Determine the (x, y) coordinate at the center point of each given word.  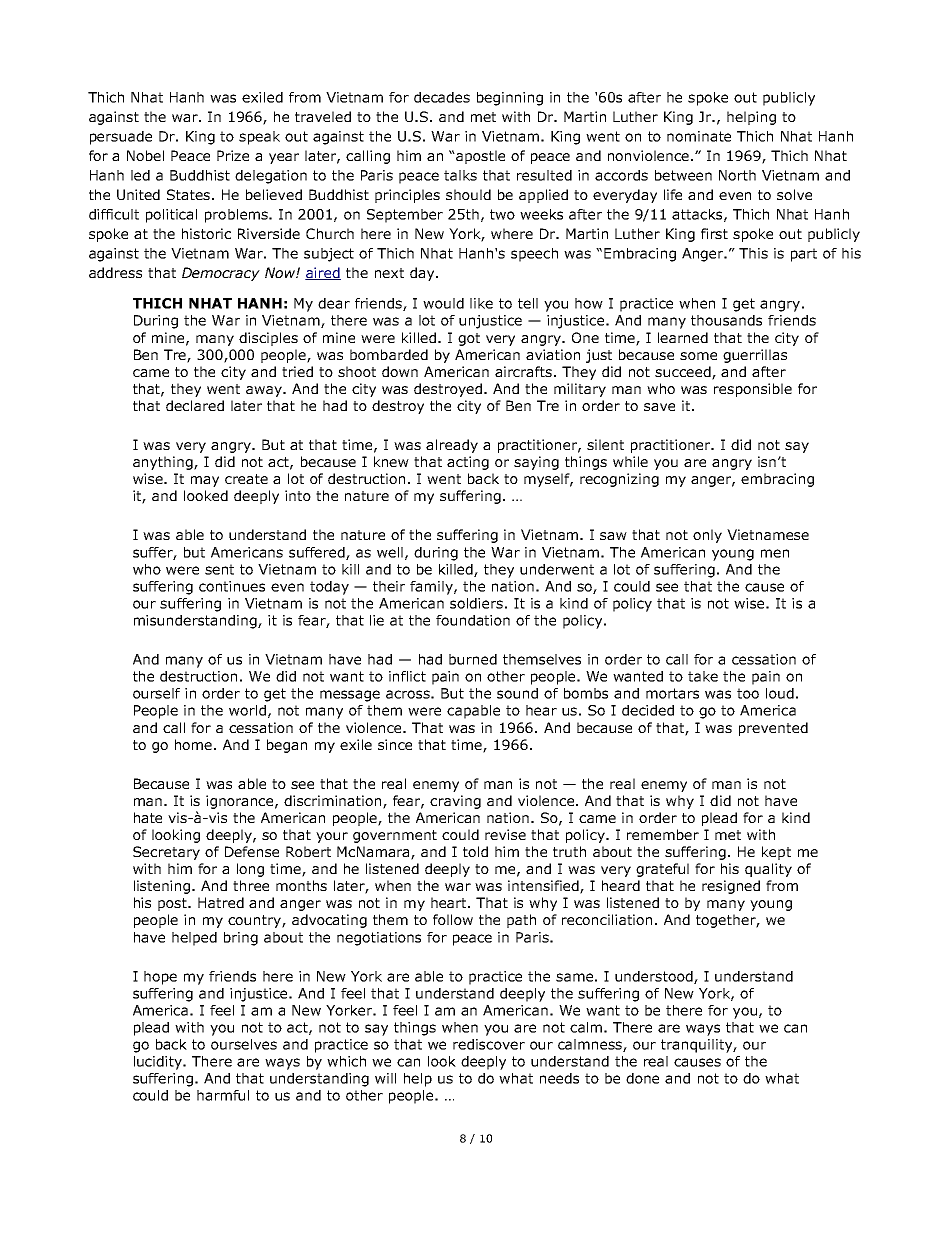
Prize (233, 155)
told (475, 851)
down (400, 371)
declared (195, 405)
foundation (473, 620)
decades (442, 97)
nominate (699, 136)
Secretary (166, 853)
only (707, 536)
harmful (223, 1095)
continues (232, 586)
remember (663, 834)
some (698, 356)
